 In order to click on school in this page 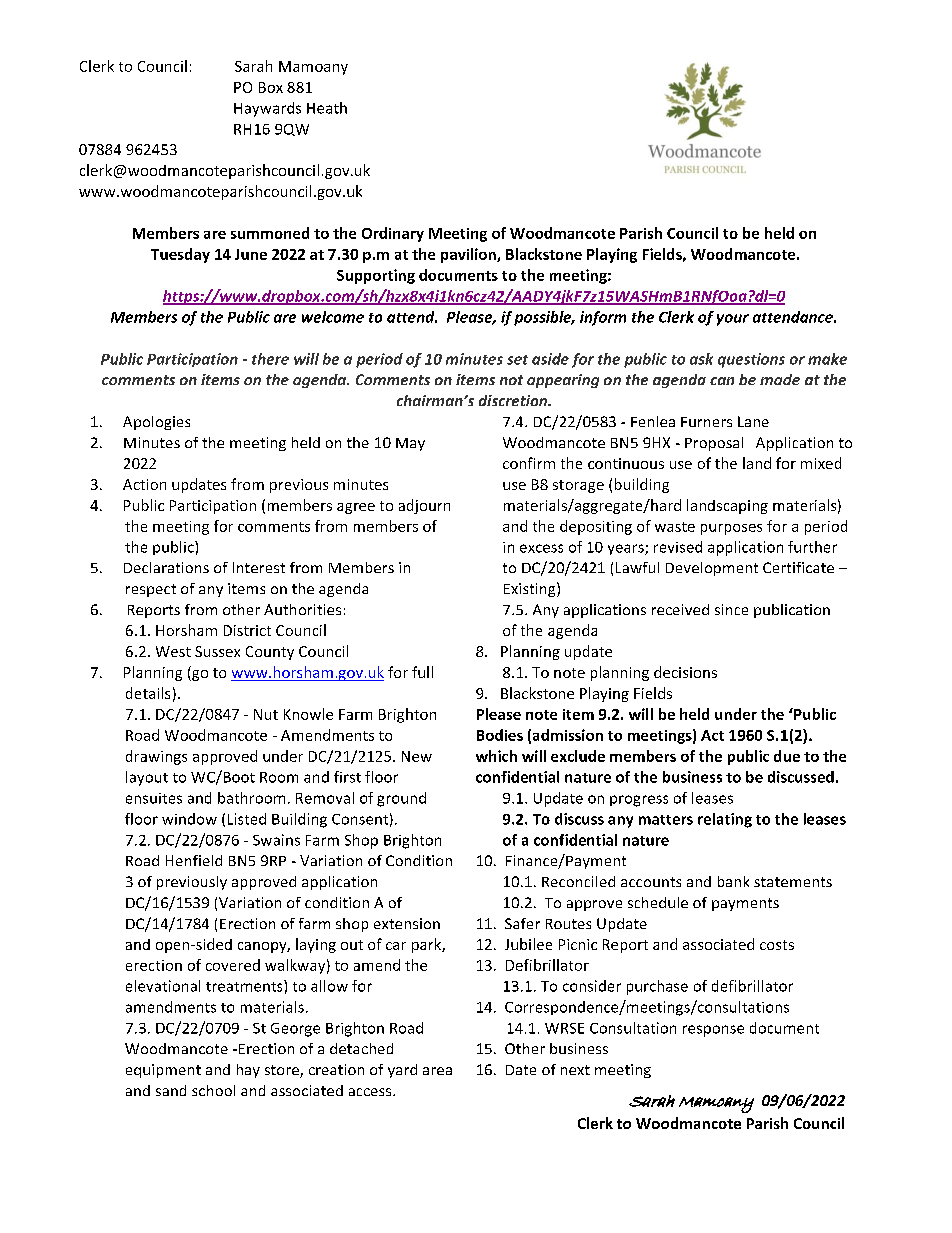, I will do `click(213, 1090)`.
